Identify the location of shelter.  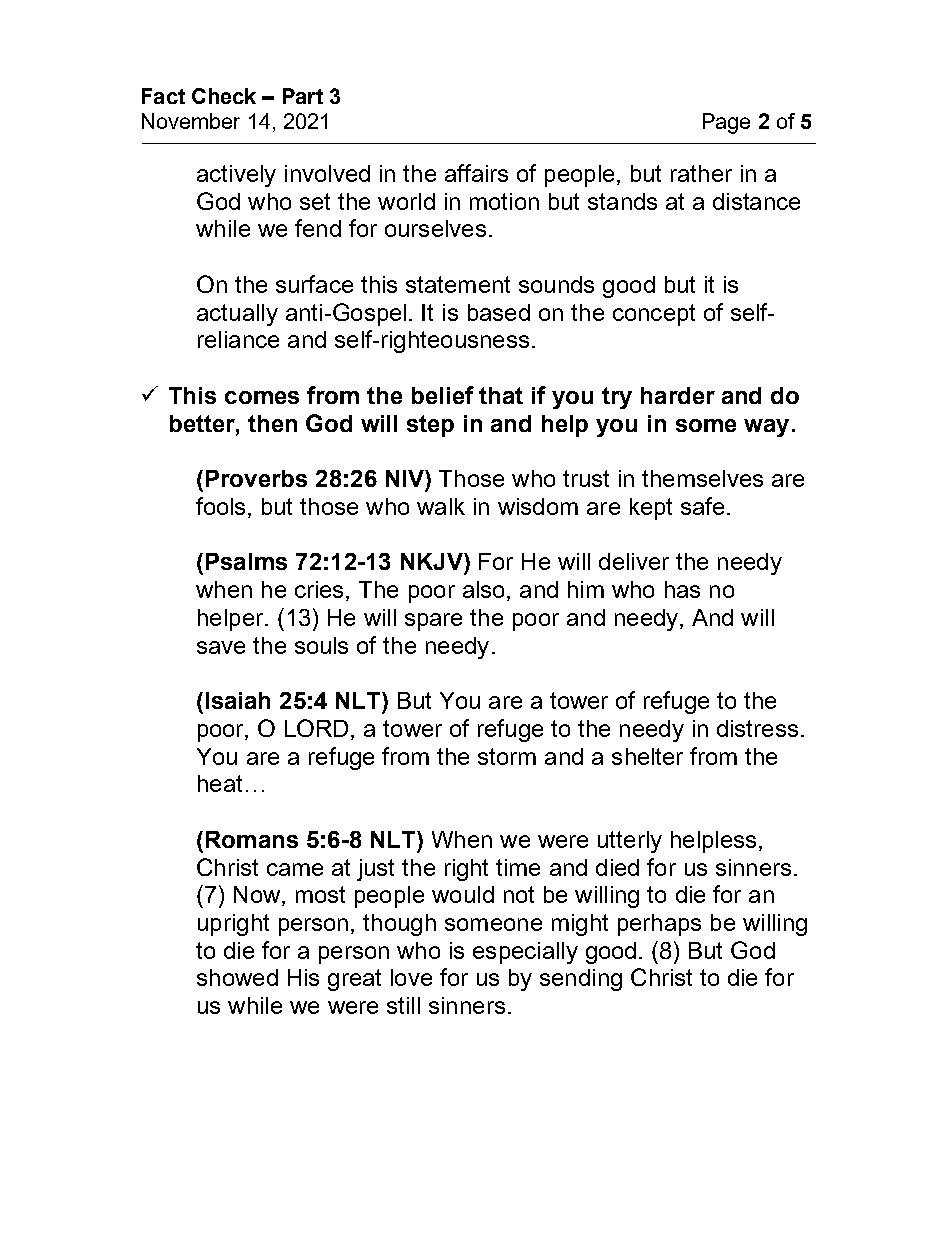
(647, 756).
